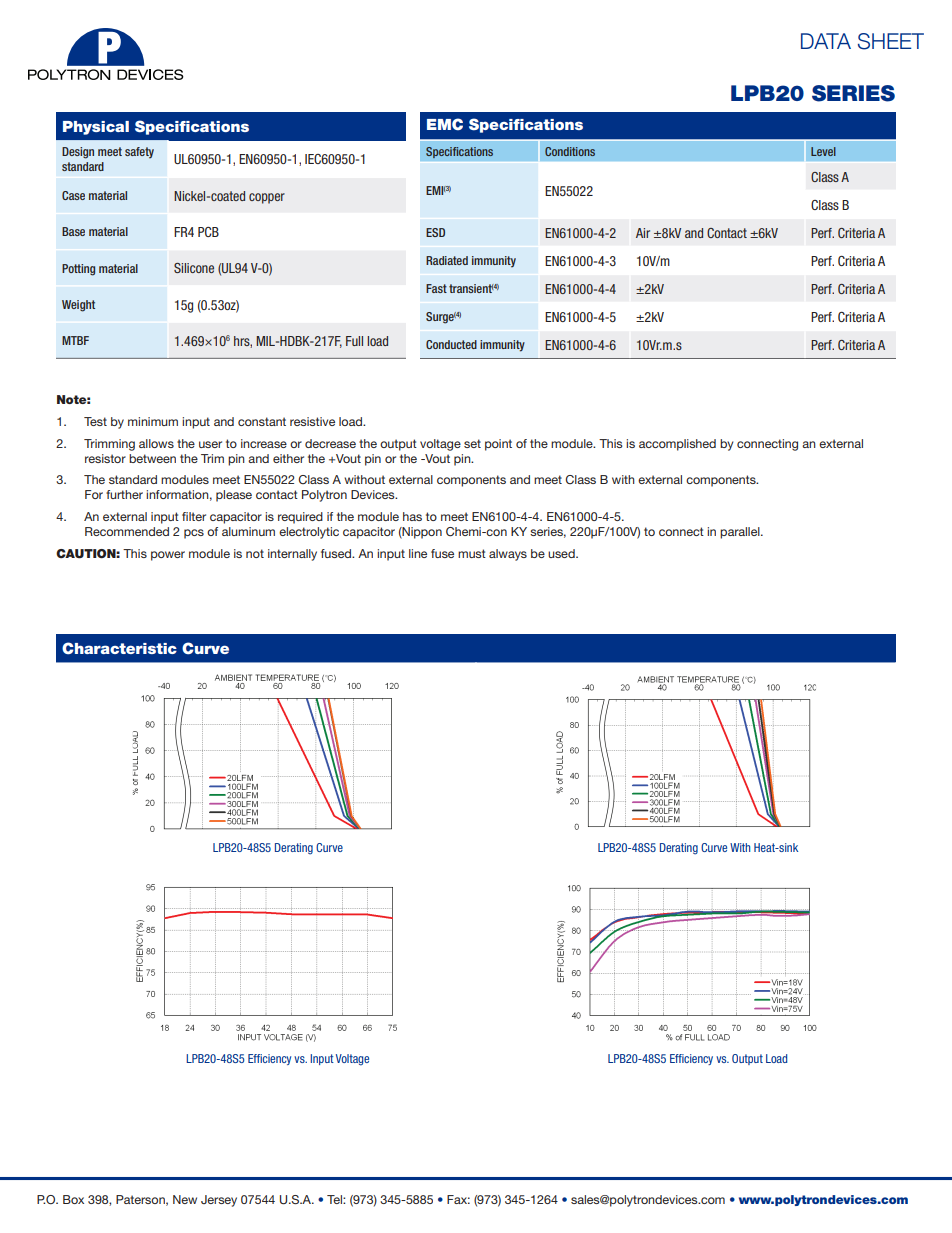  Describe the element at coordinates (451, 344) in the page. I see `Conducted` at that location.
